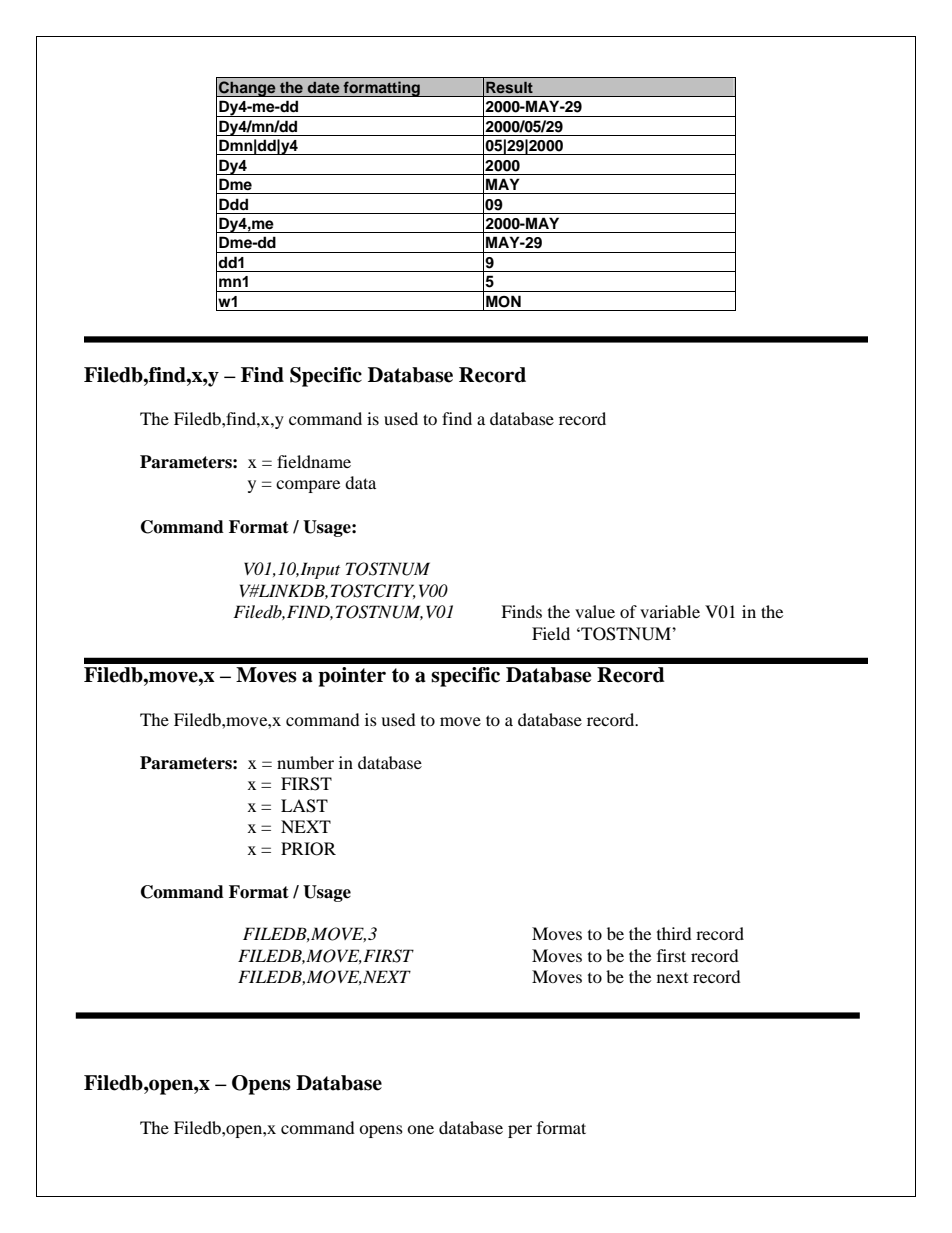 This screenshot has width=952, height=1233. What do you see at coordinates (233, 204) in the screenshot?
I see `Ddd` at bounding box center [233, 204].
